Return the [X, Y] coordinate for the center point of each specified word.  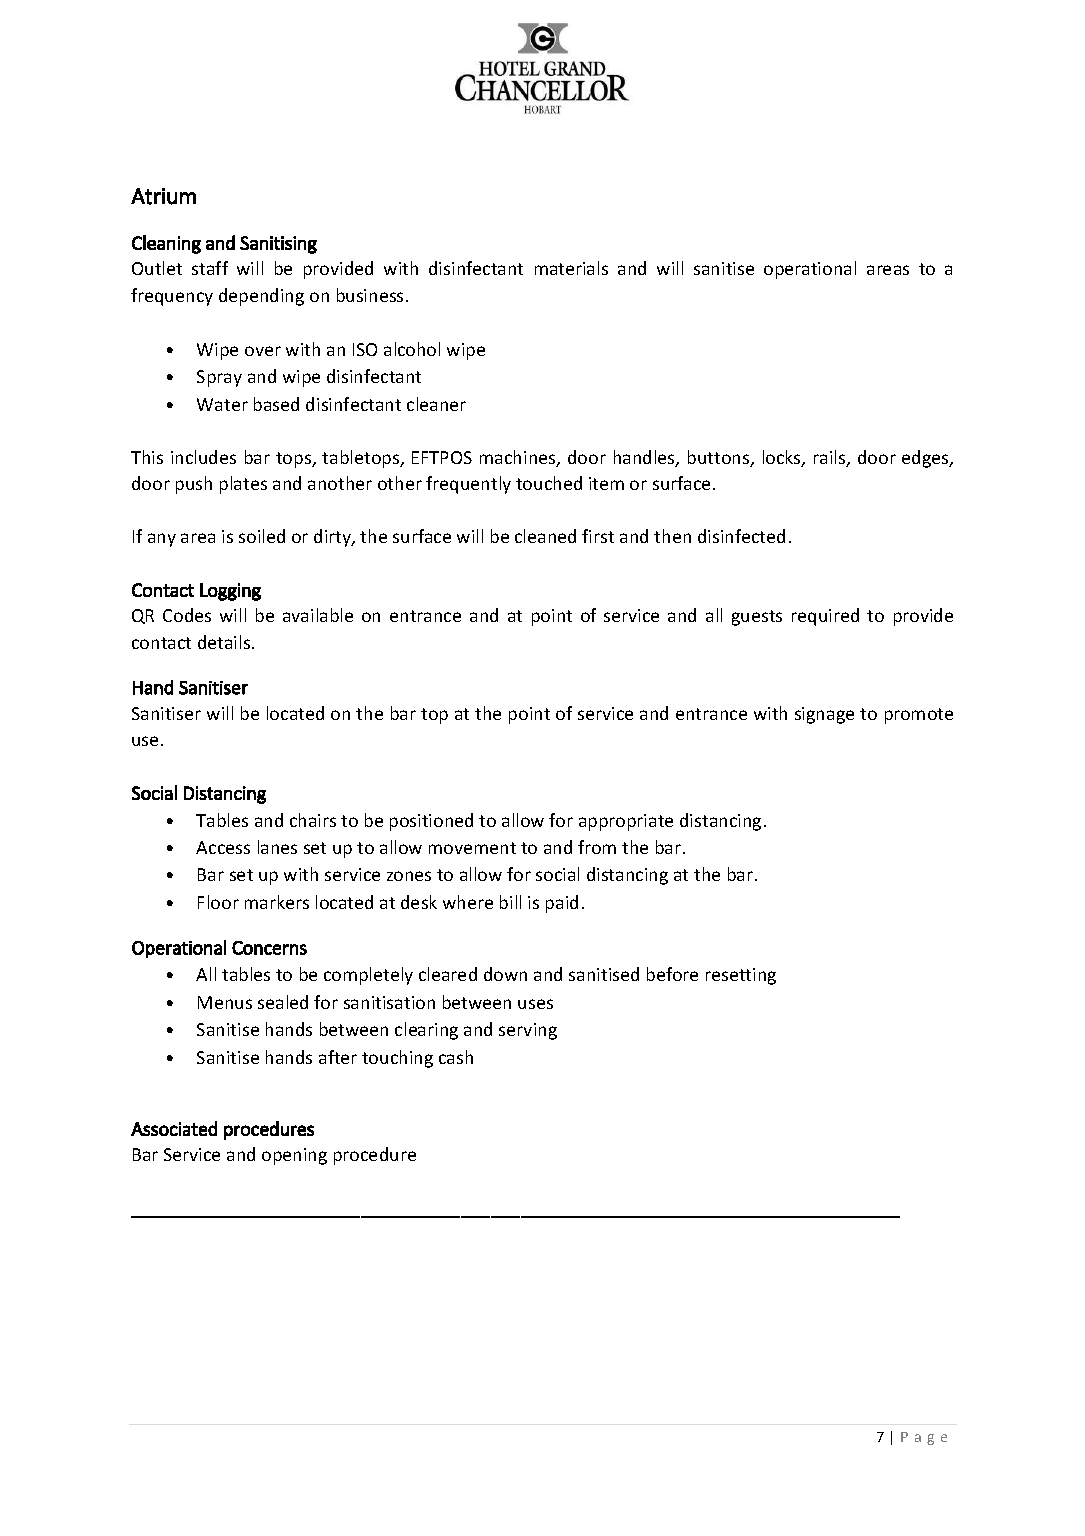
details [225, 642]
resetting [741, 976]
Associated [174, 1128]
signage [824, 715]
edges [926, 459]
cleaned [545, 536]
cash [456, 1057]
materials [571, 268]
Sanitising [278, 245]
